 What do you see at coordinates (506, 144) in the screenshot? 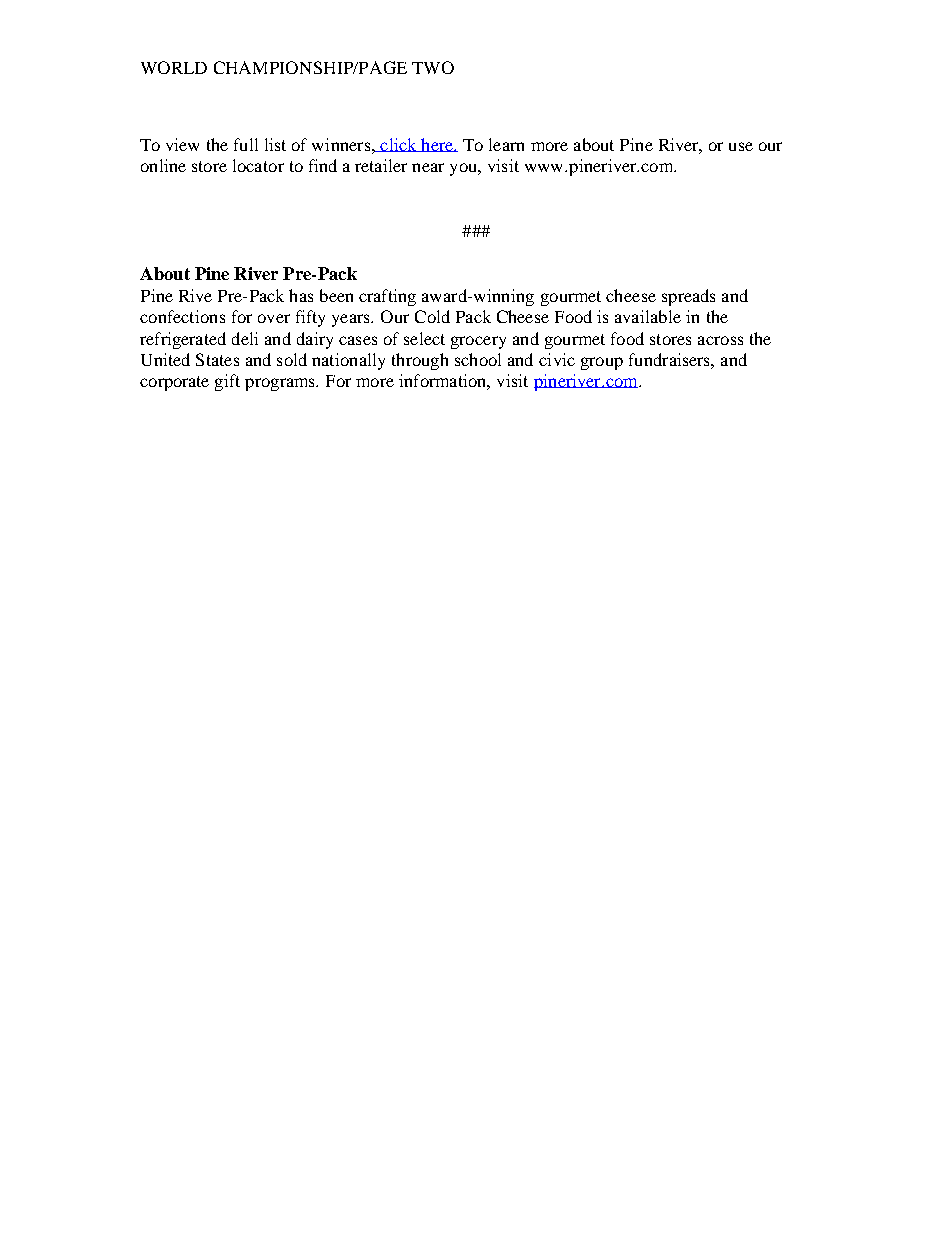
I see `learn` at bounding box center [506, 144].
